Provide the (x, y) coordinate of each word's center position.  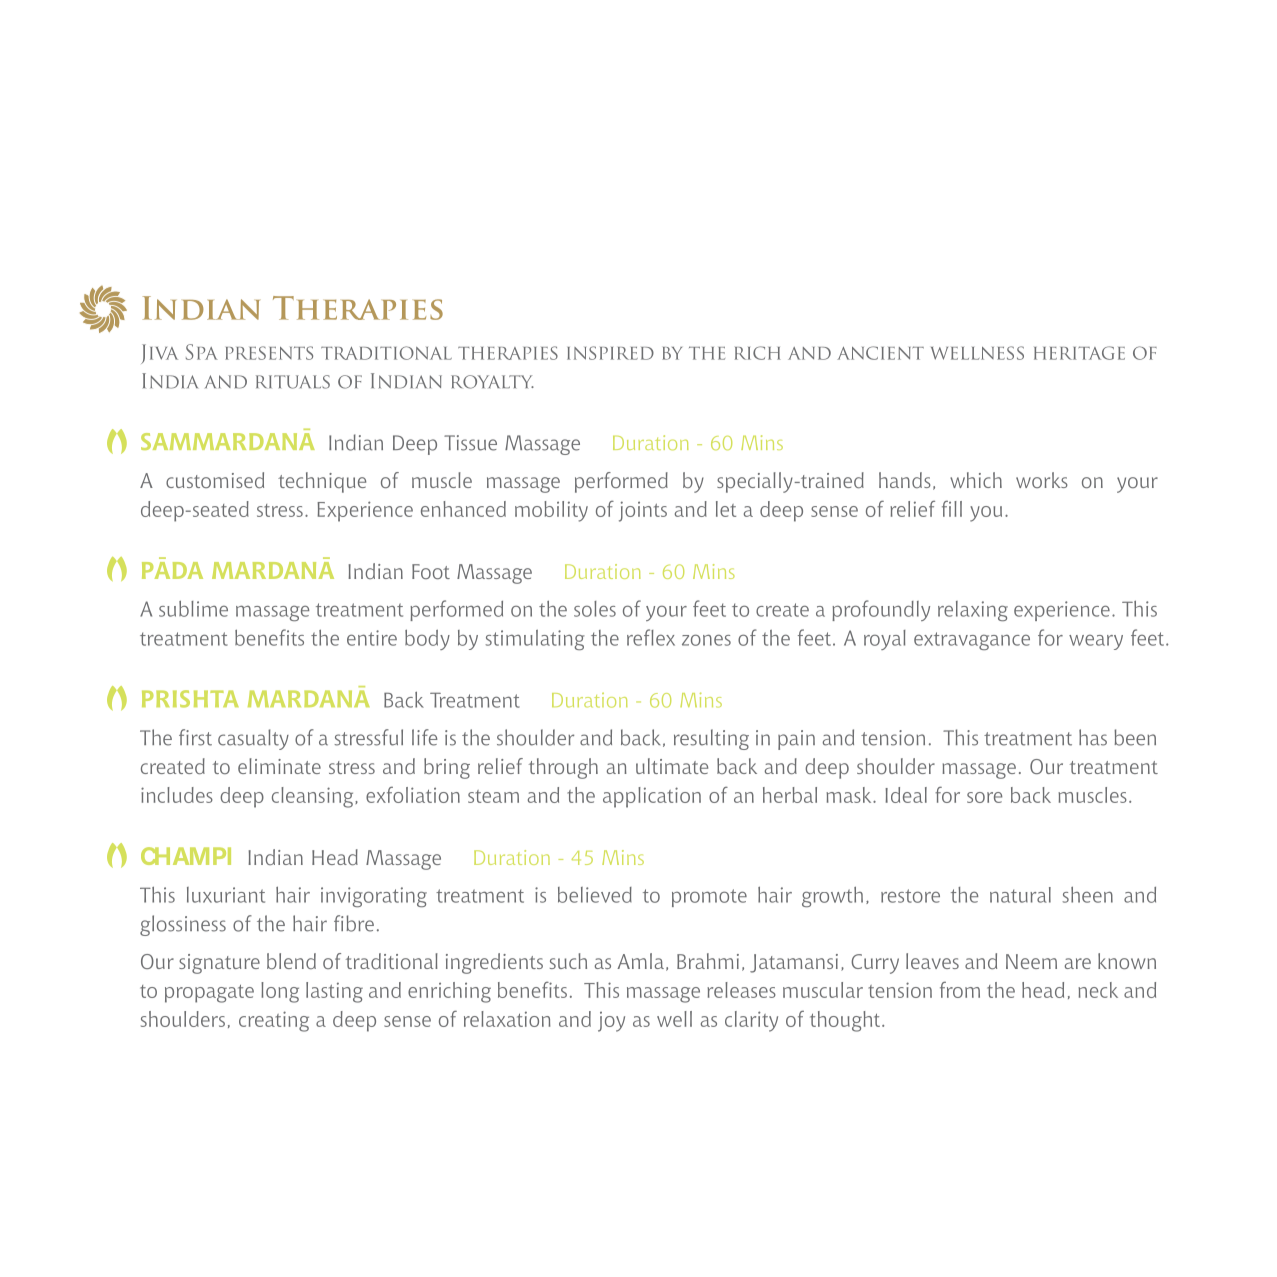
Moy (611, 1022)
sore (984, 797)
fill (952, 509)
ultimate (672, 766)
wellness (977, 353)
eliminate (279, 766)
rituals (293, 382)
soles (595, 609)
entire (372, 638)
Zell (674, 1019)
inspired (610, 353)
